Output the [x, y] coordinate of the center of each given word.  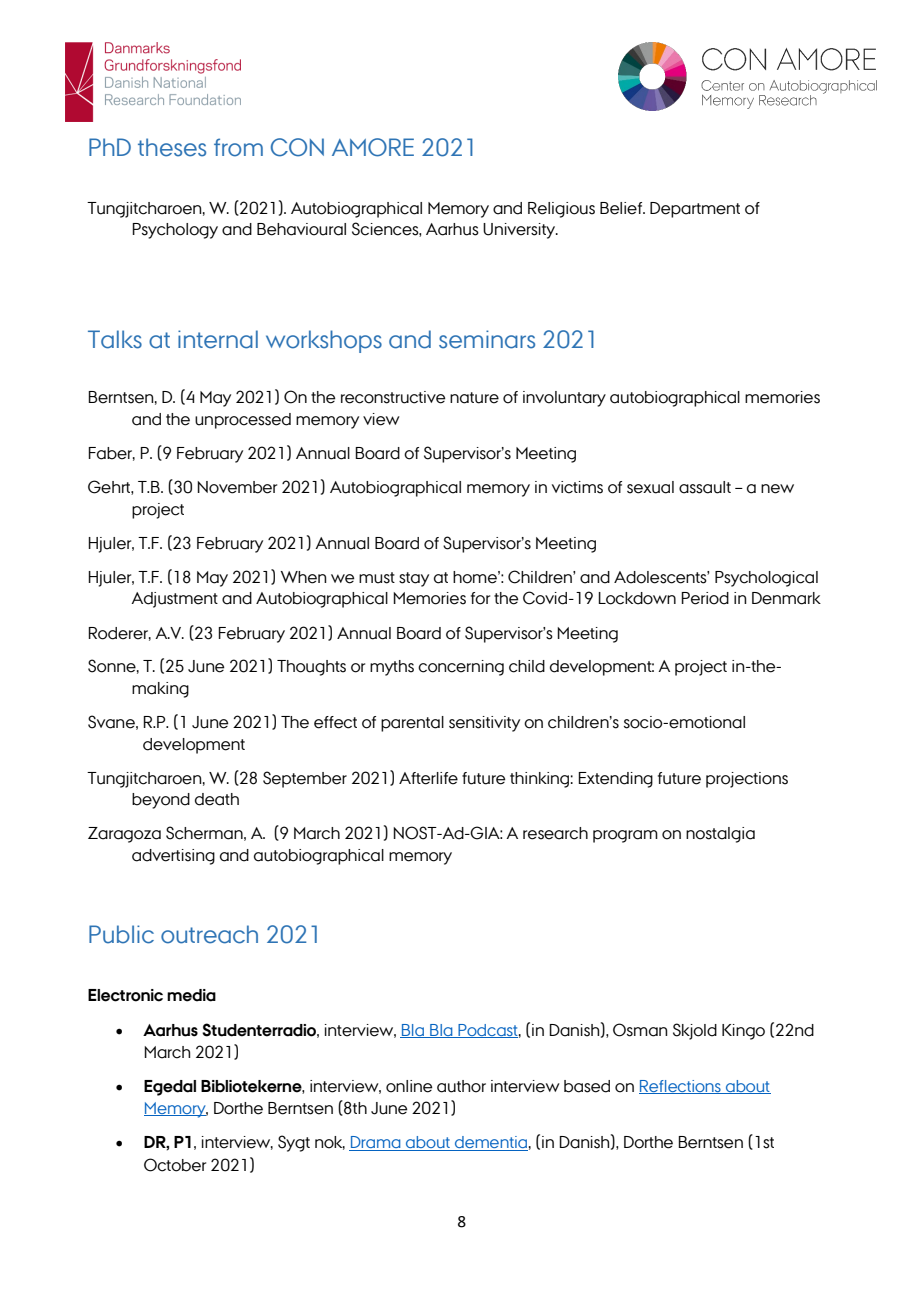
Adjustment [174, 600]
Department [695, 210]
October [175, 1165]
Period [705, 598]
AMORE [373, 147]
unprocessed [243, 421]
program [625, 836]
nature [474, 398]
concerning [461, 668]
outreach [209, 934]
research [555, 833]
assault [705, 487]
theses [172, 147]
